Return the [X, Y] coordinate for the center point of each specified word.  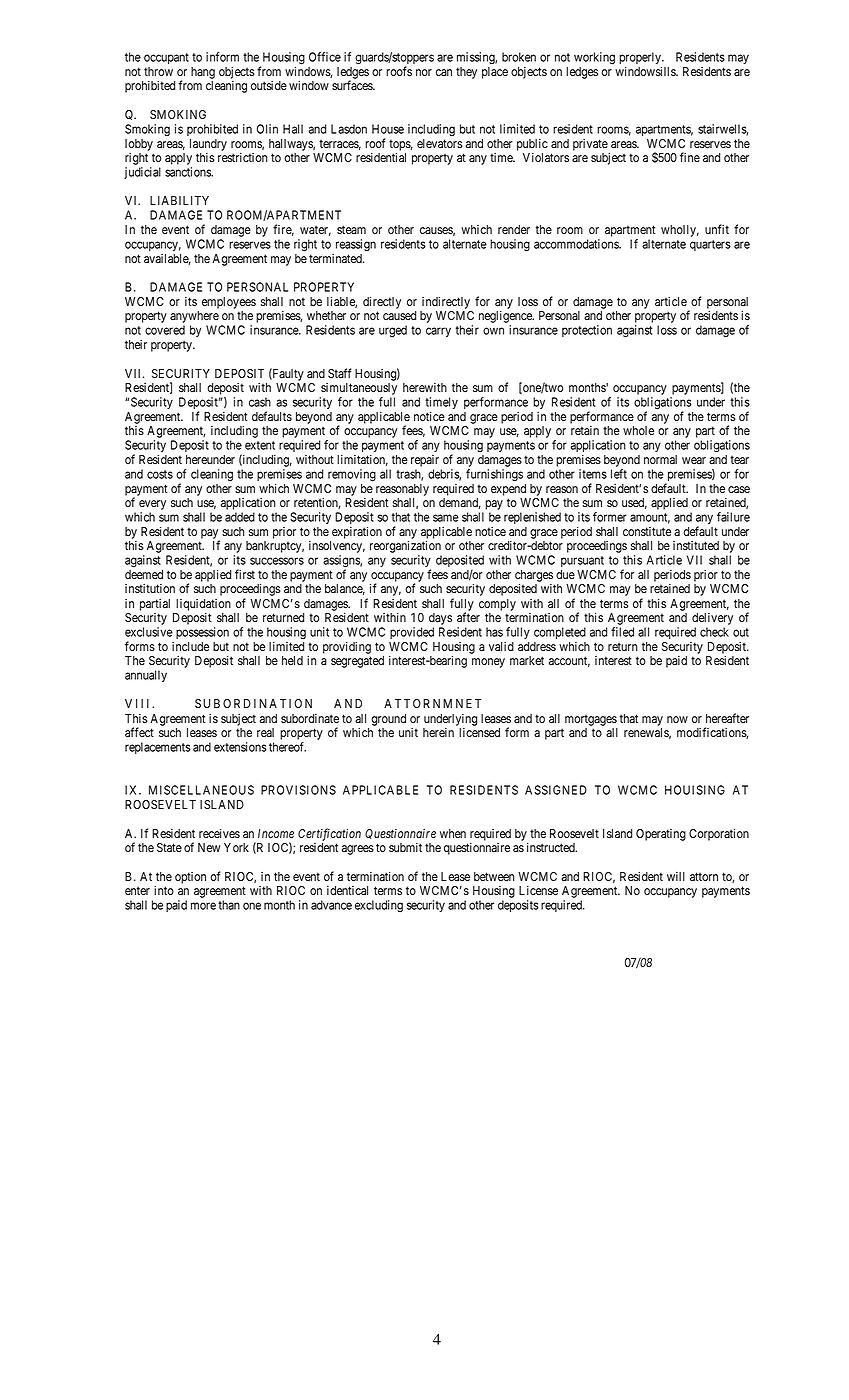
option [190, 878]
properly [641, 58]
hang [203, 73]
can [444, 72]
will [676, 876]
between [494, 876]
